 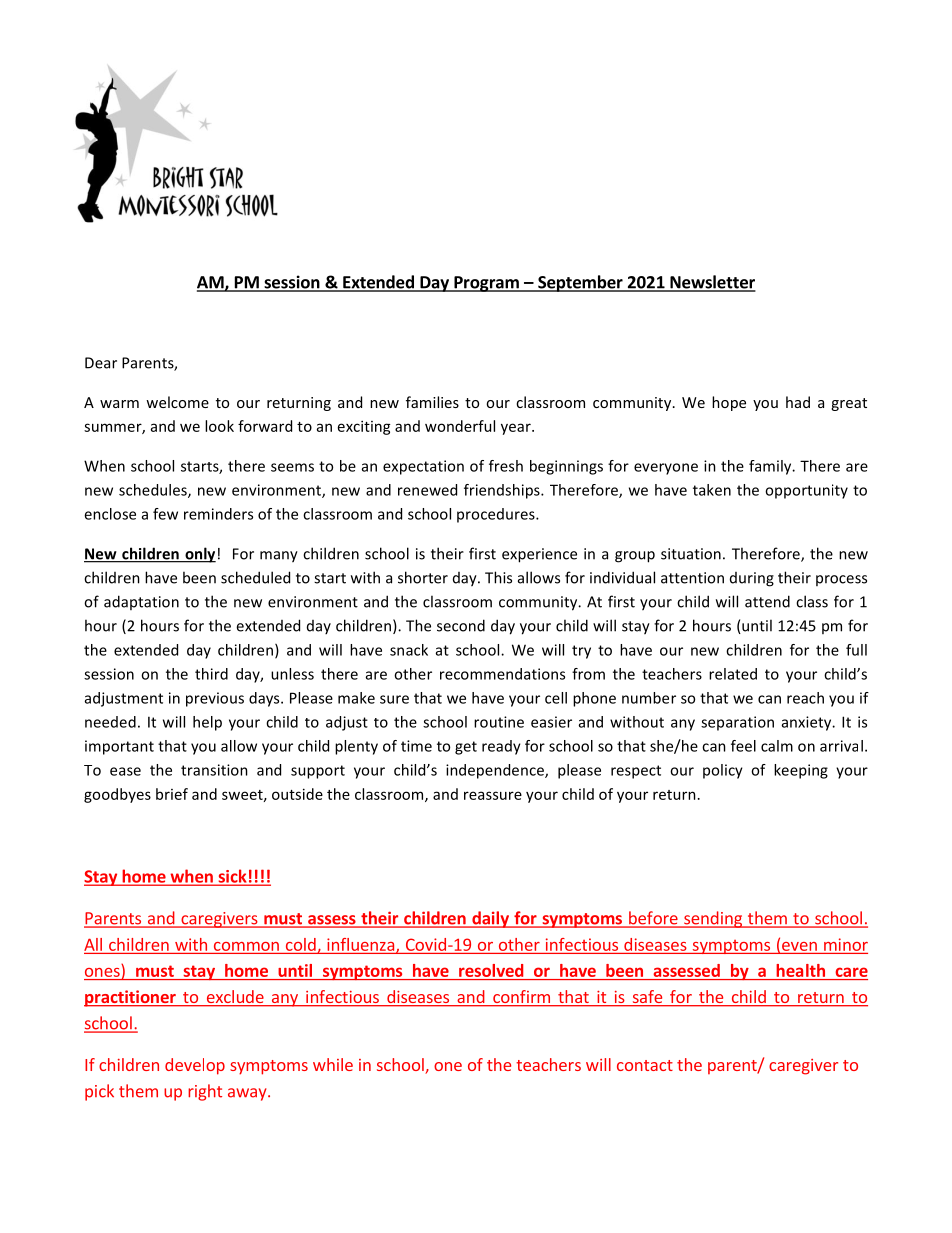 I want to click on confirm, so click(x=521, y=998).
